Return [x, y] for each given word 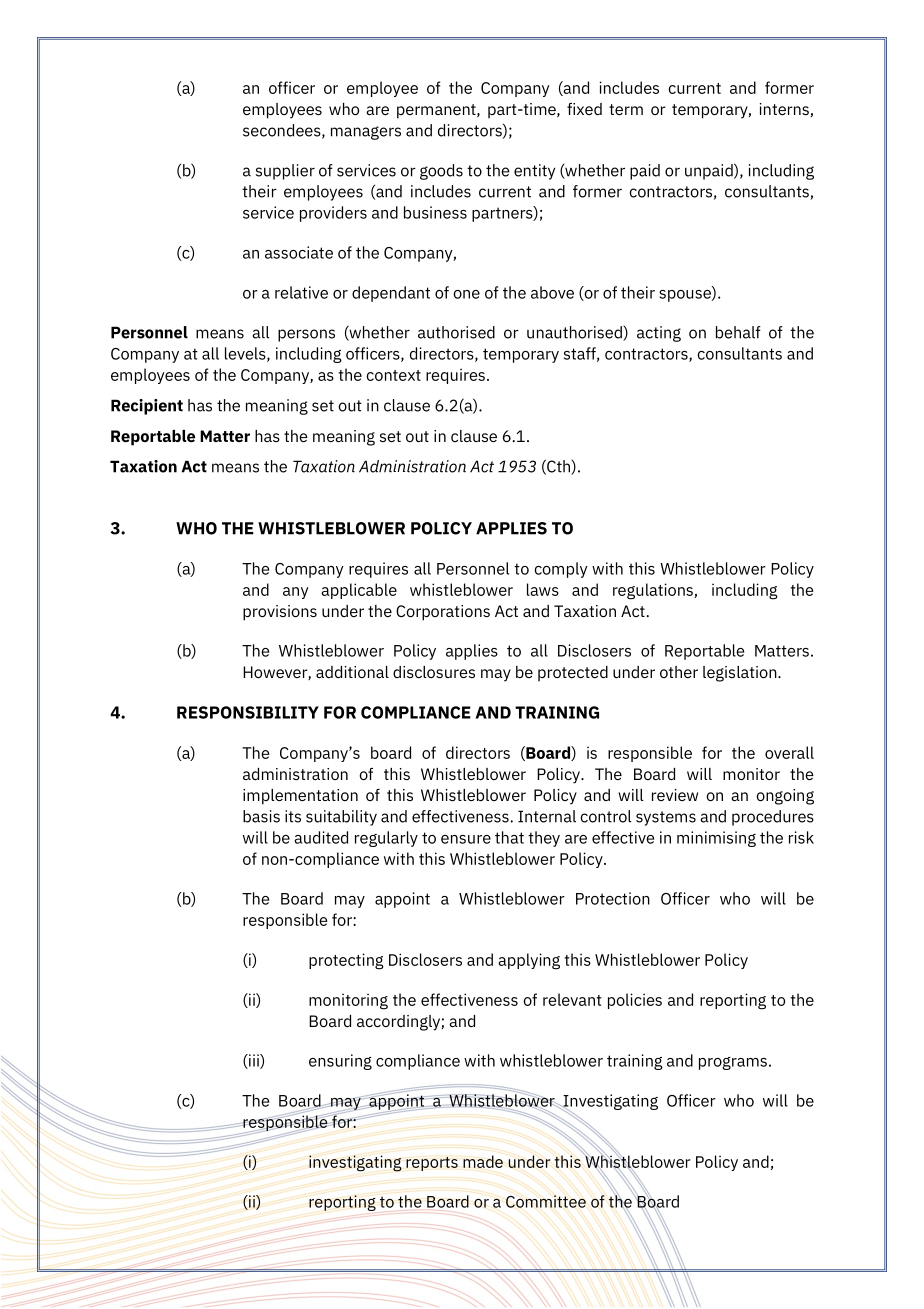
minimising [716, 839]
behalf [738, 332]
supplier [285, 172]
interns [784, 109]
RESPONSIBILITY [248, 712]
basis [261, 816]
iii [254, 1061]
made [483, 1161]
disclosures [434, 672]
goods [441, 172]
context [393, 375]
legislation [741, 674]
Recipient [147, 407]
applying [529, 961]
